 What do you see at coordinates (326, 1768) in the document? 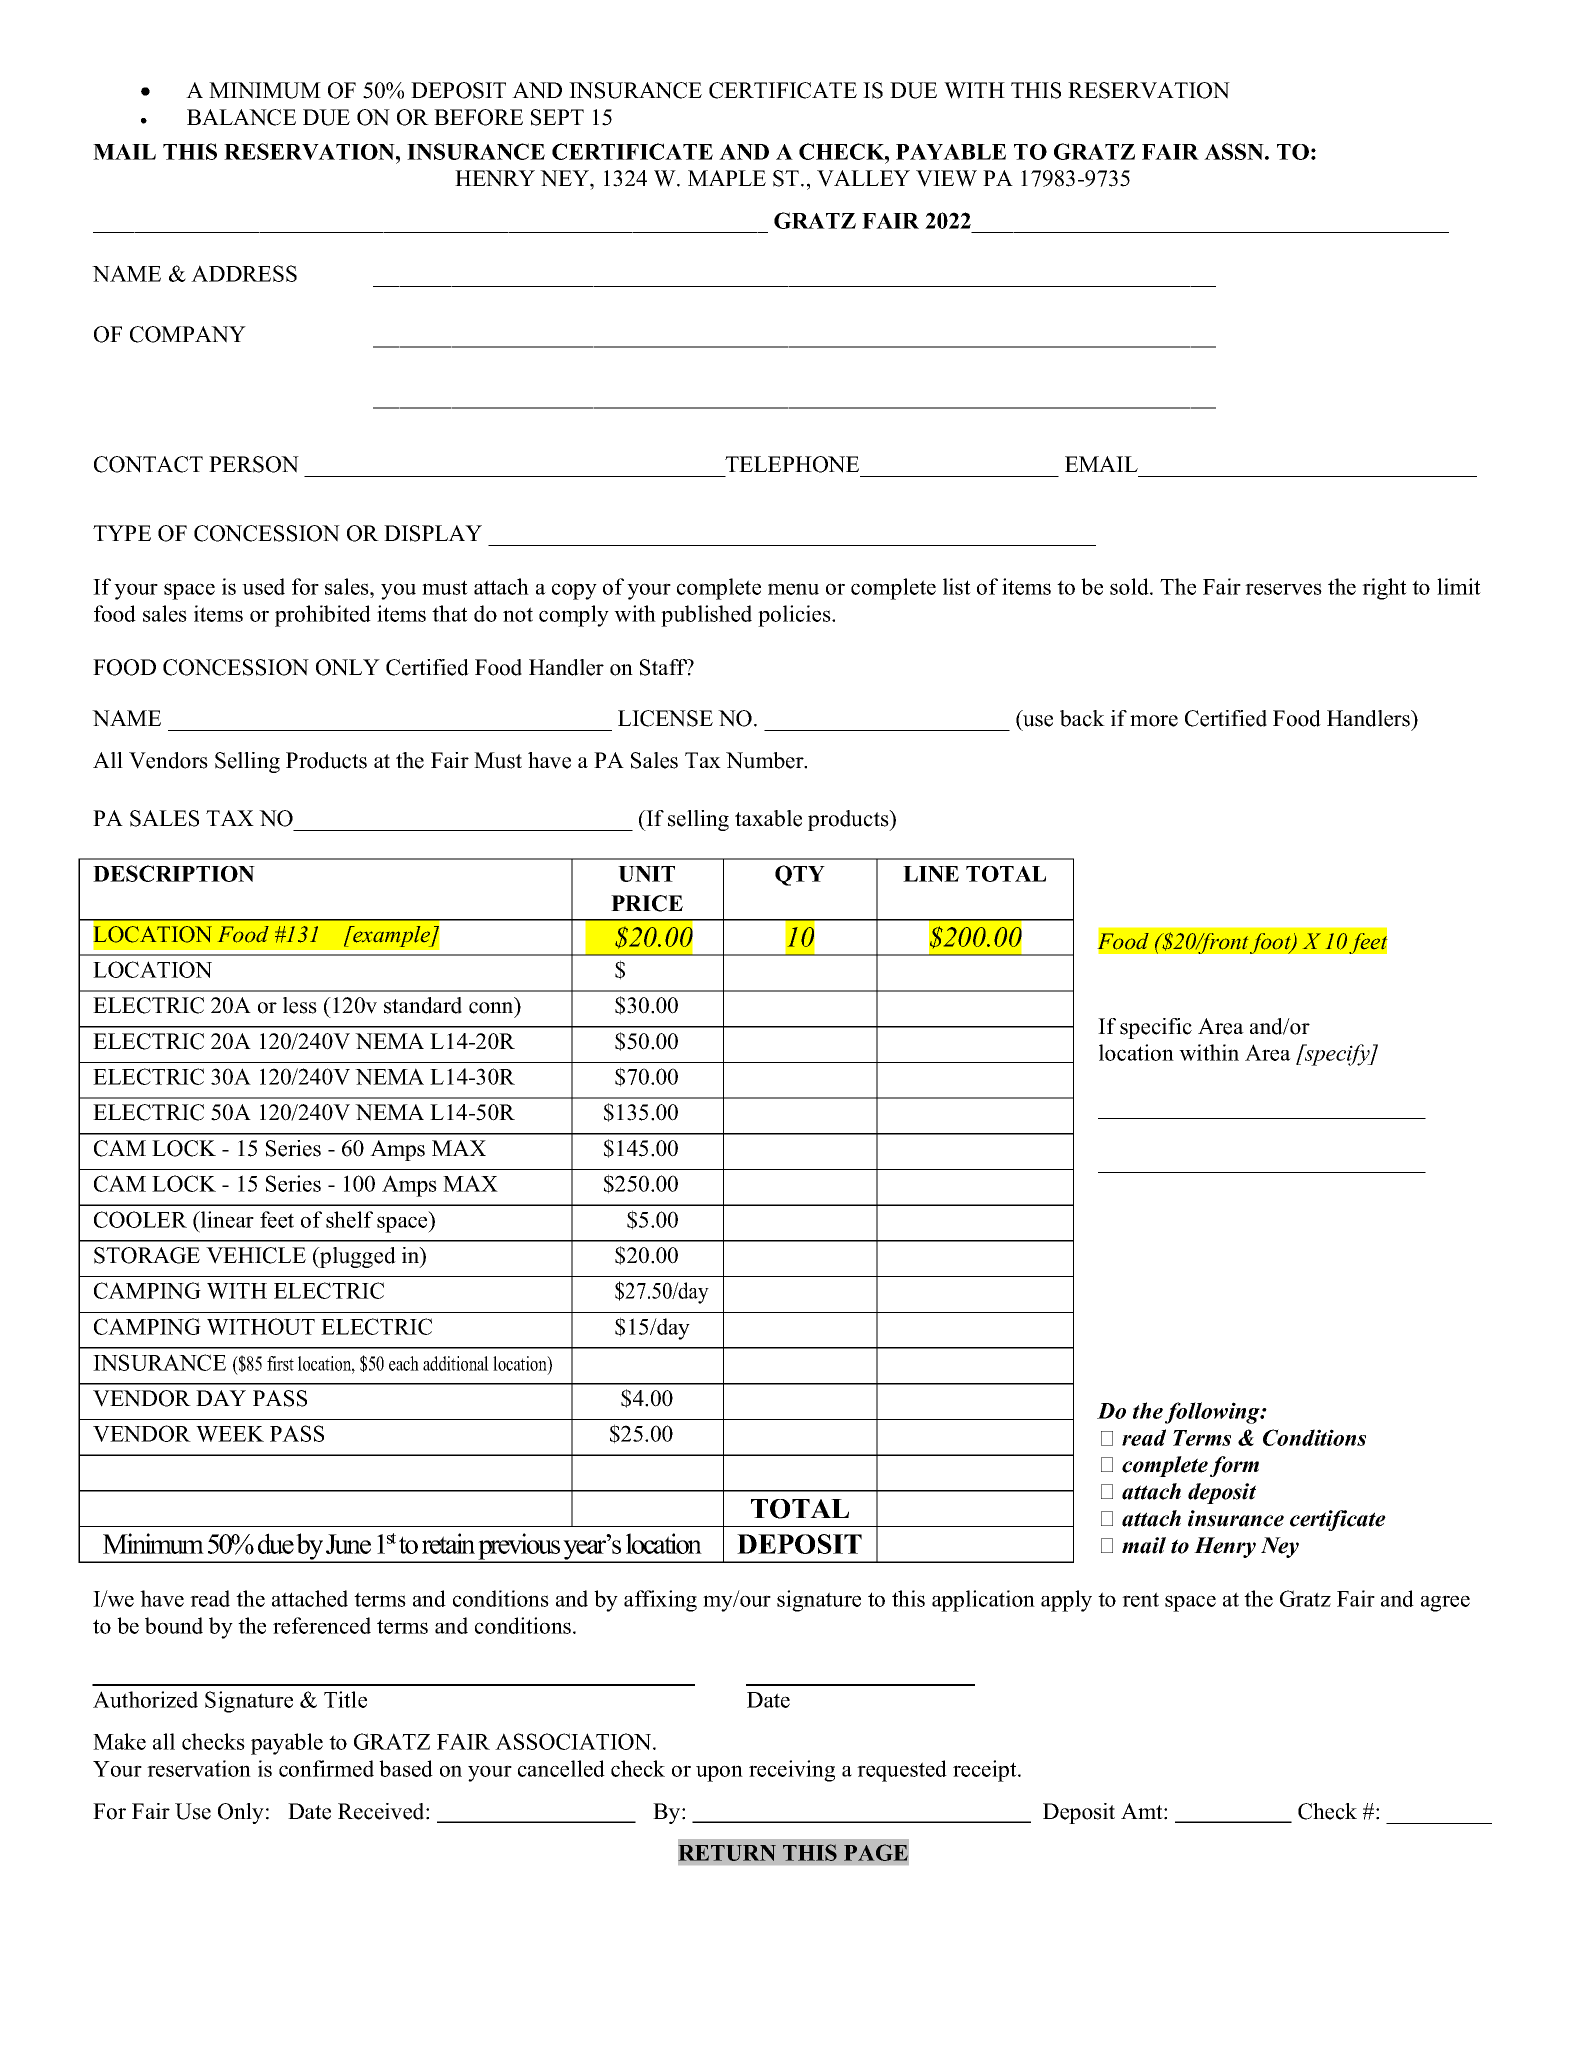
I see `confirmed` at bounding box center [326, 1768].
